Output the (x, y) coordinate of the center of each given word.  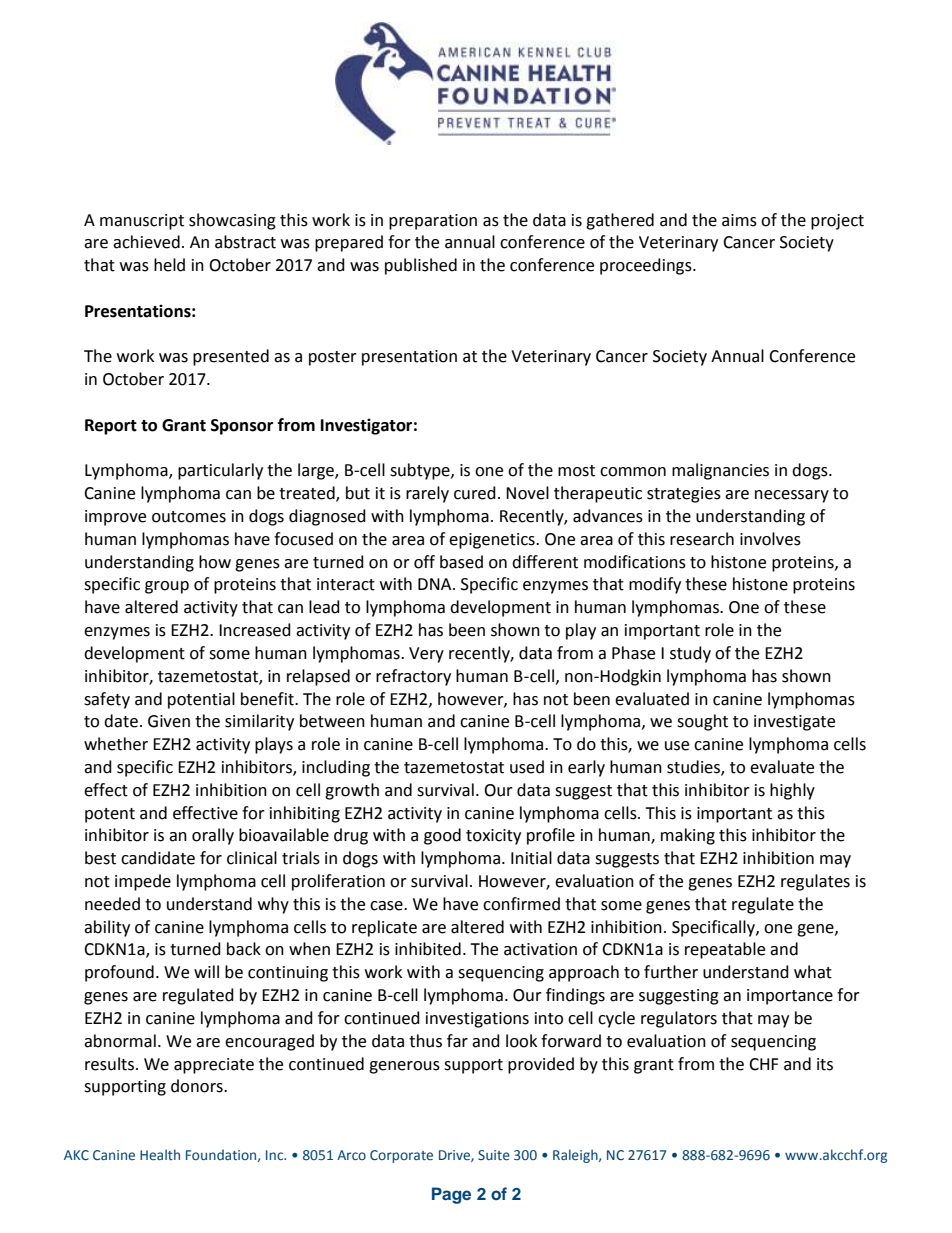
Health (160, 1154)
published (421, 266)
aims (739, 220)
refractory (413, 677)
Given (169, 721)
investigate (794, 723)
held (169, 265)
